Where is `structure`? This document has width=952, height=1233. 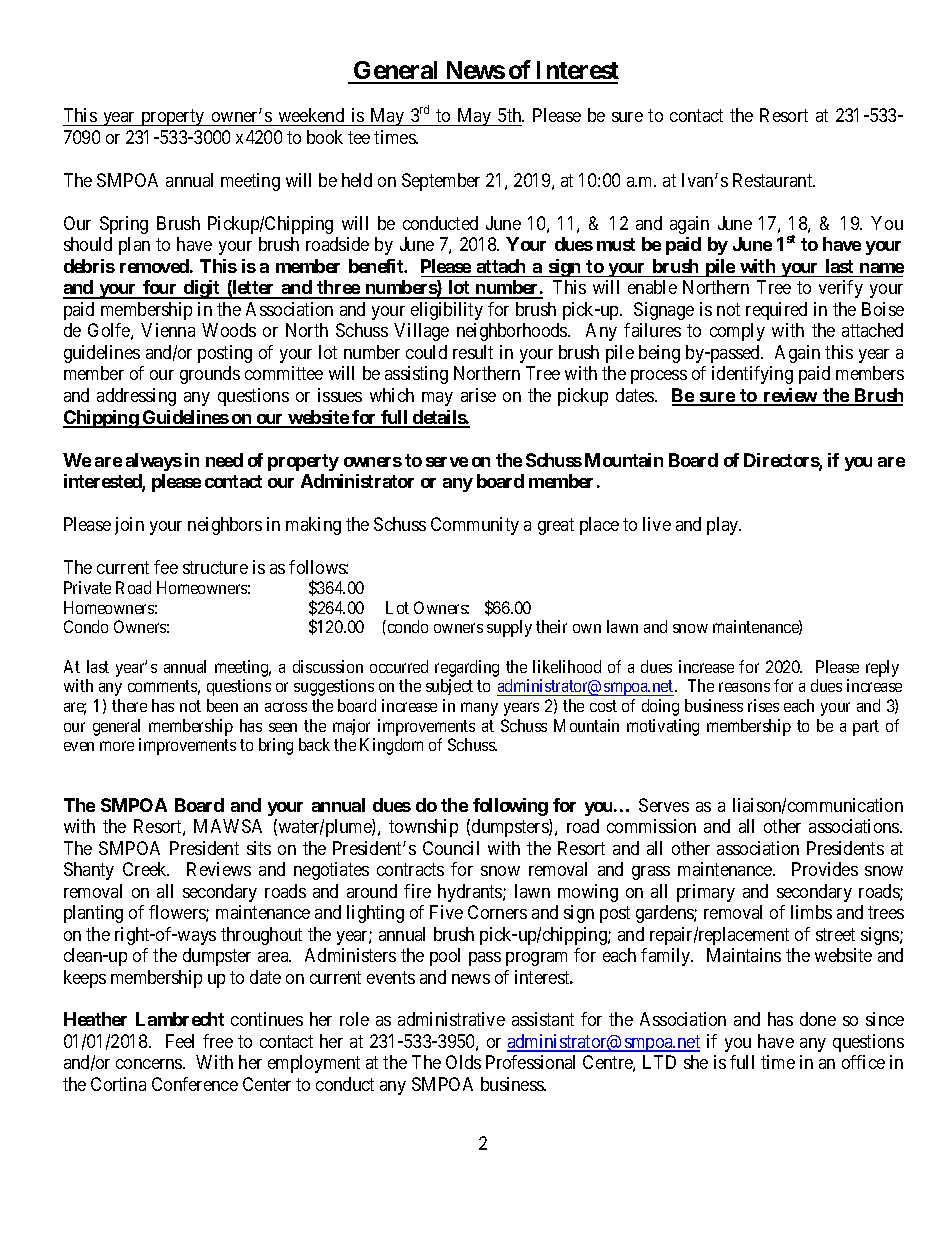
structure is located at coordinates (215, 567).
